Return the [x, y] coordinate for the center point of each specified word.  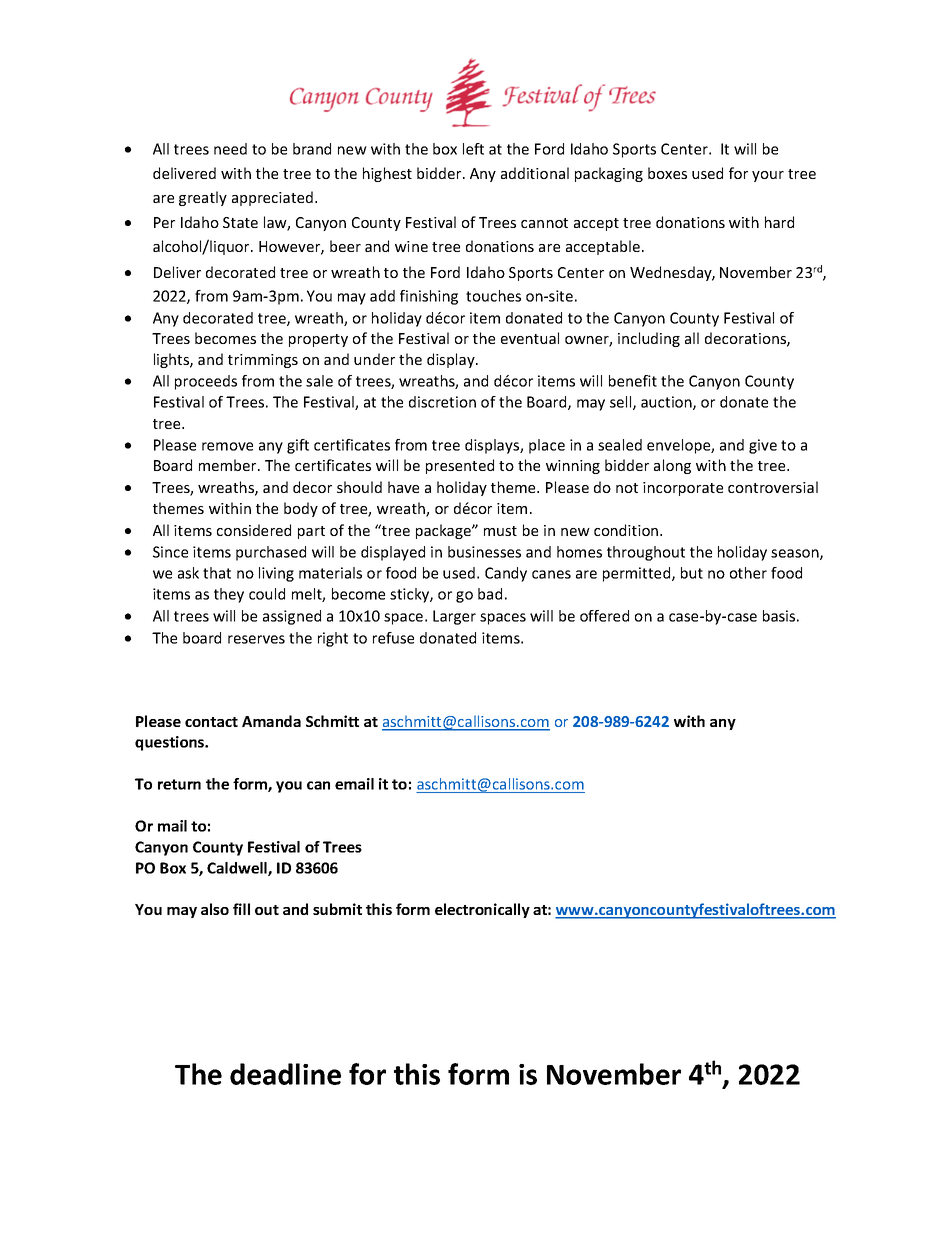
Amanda [271, 721]
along [672, 466]
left [473, 149]
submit [337, 909]
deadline [285, 1074]
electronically [482, 910]
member [229, 465]
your [768, 176]
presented [460, 466]
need [230, 149]
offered [604, 616]
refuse [393, 638]
